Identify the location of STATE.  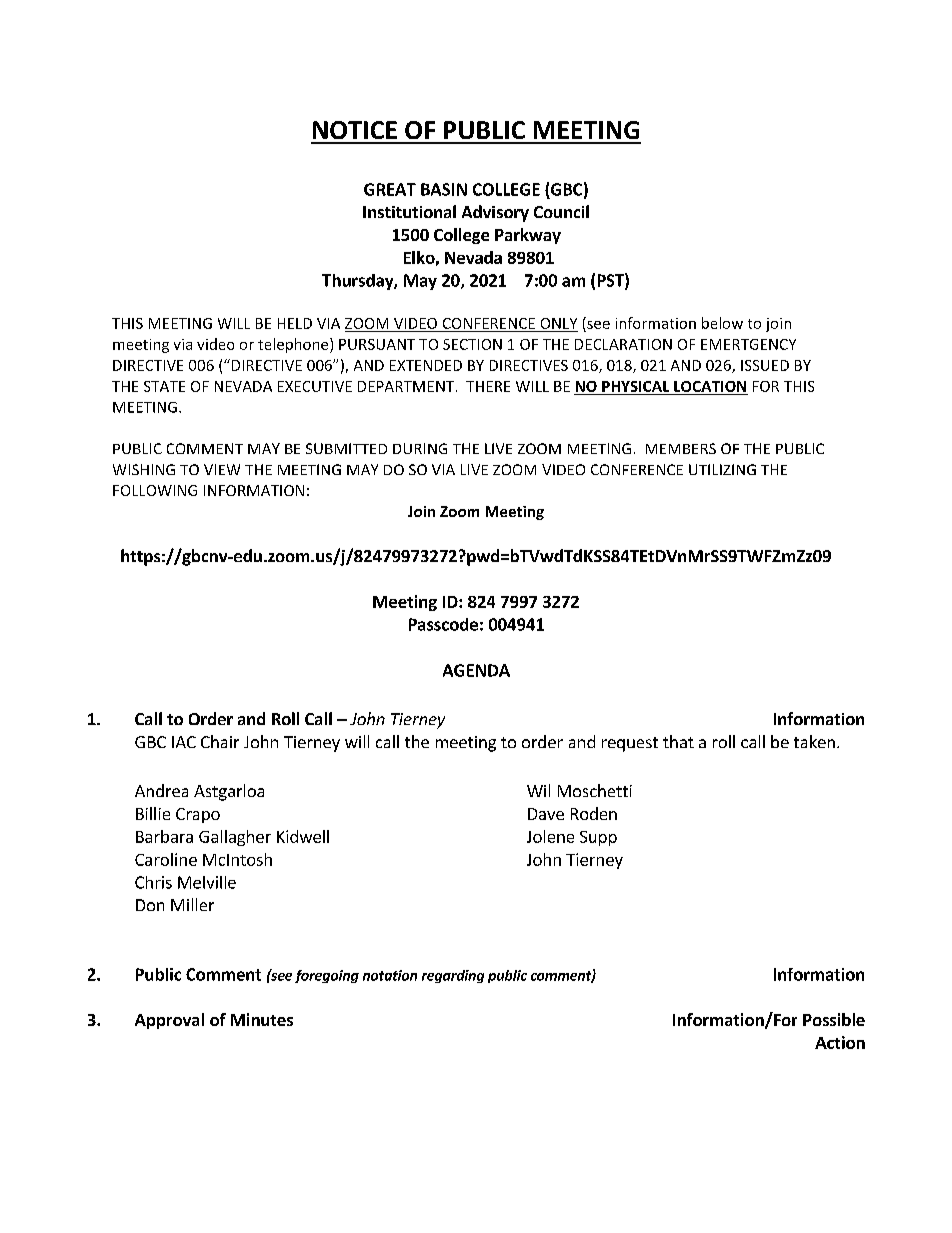
(164, 386).
